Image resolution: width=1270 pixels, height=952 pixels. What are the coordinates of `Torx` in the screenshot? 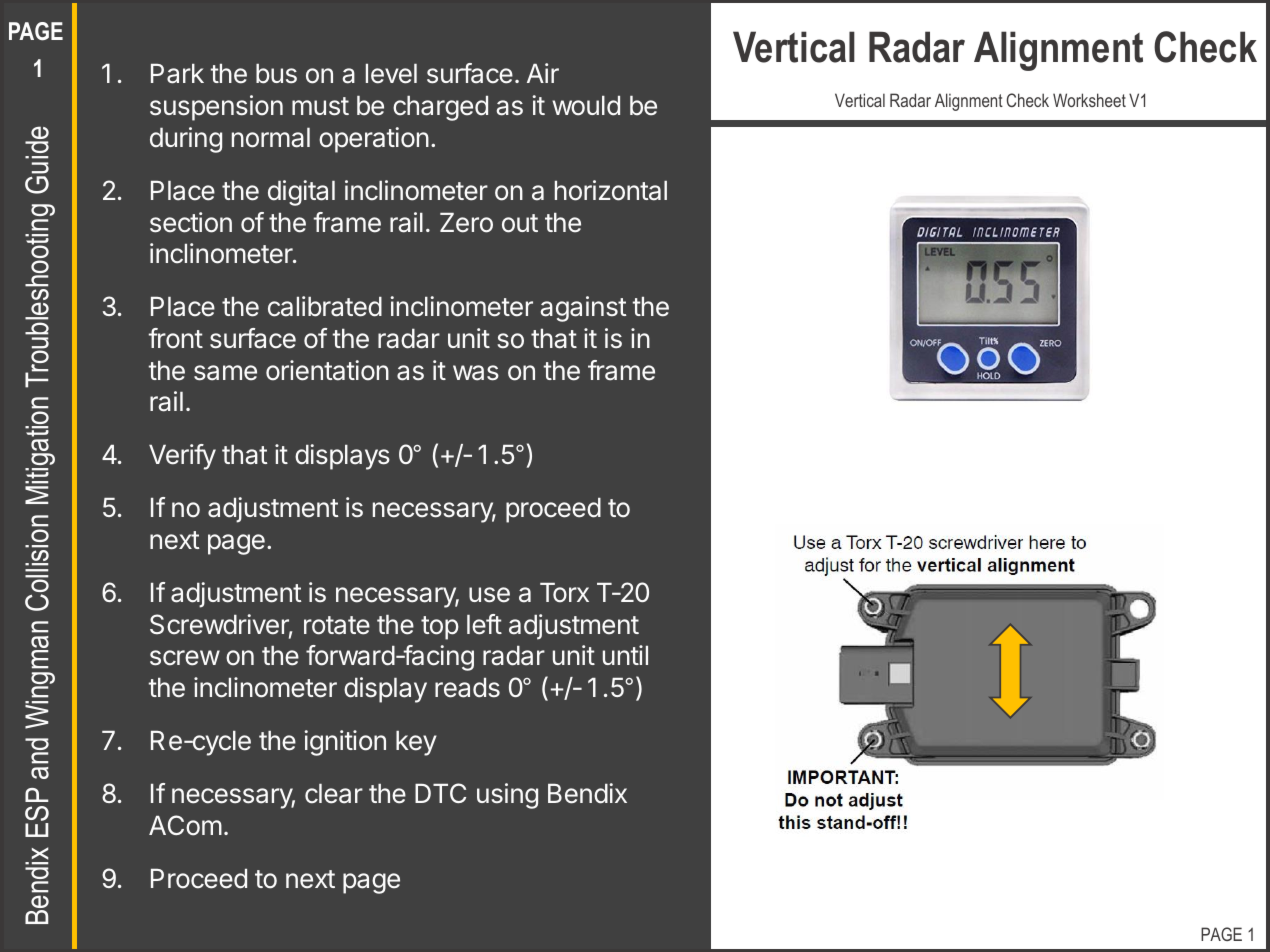 It's located at (564, 593).
